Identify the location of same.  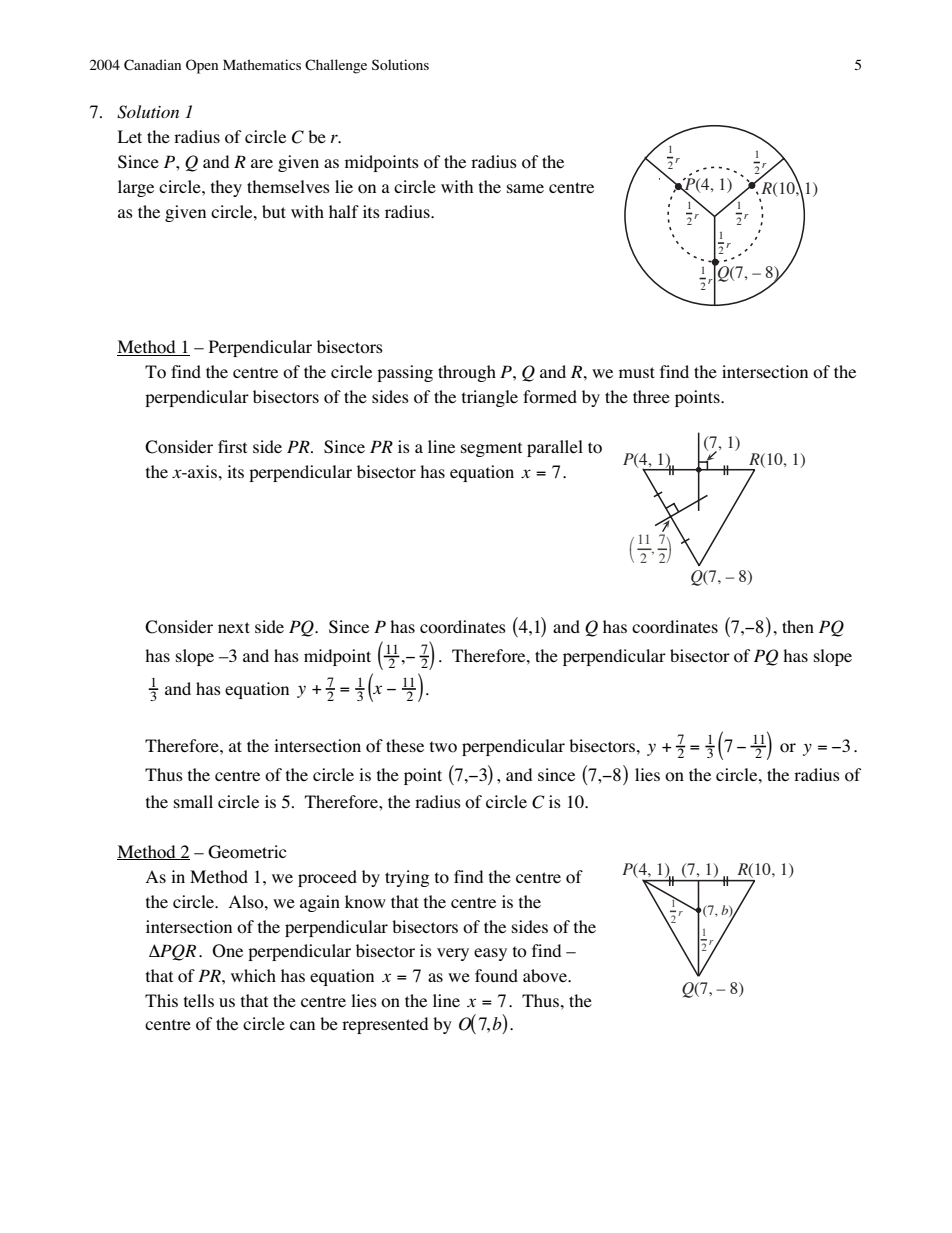
(525, 188).
